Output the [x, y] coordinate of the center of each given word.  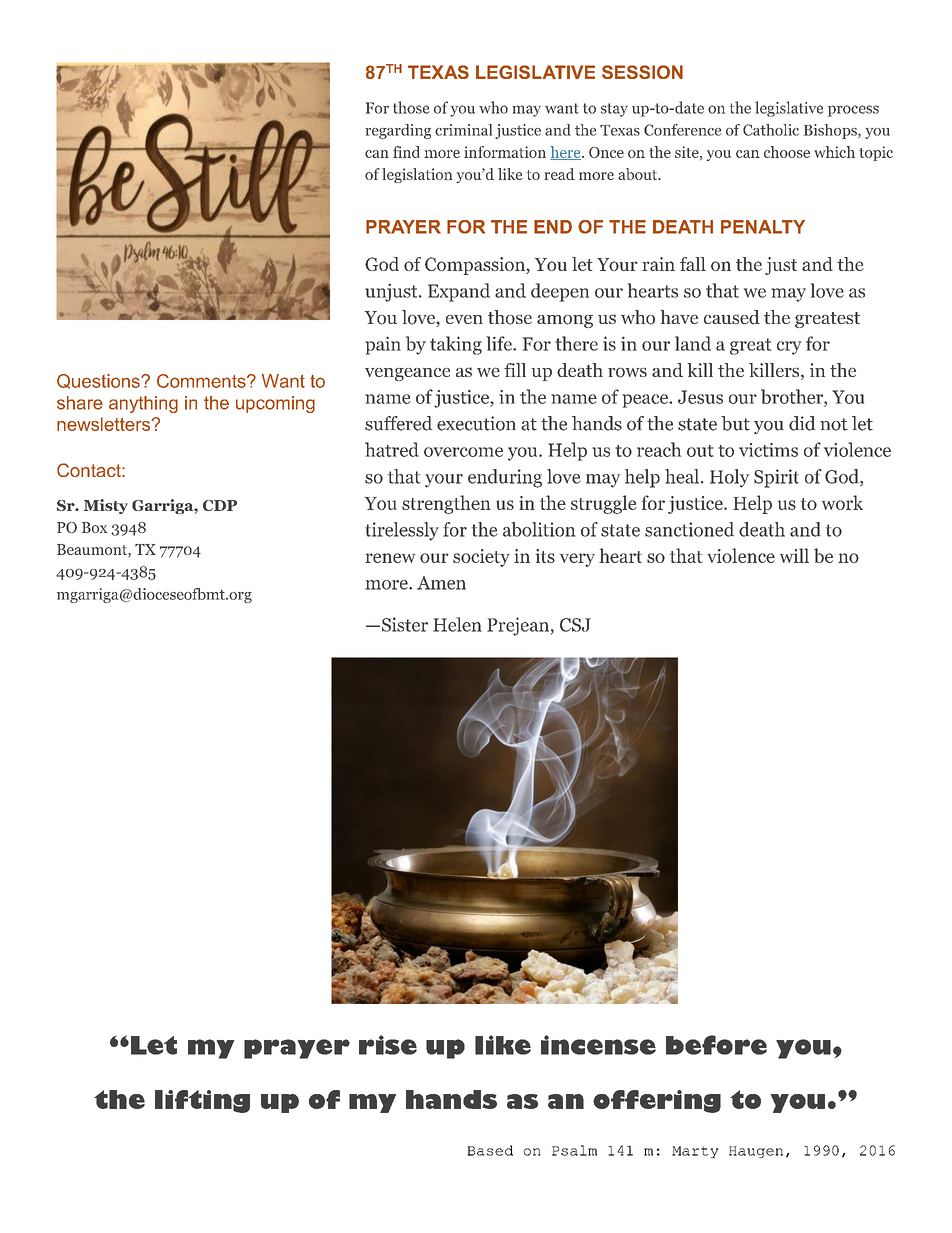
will [794, 555]
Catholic [771, 130]
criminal [463, 130]
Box [94, 527]
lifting [202, 1101]
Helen [457, 624]
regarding [398, 131]
